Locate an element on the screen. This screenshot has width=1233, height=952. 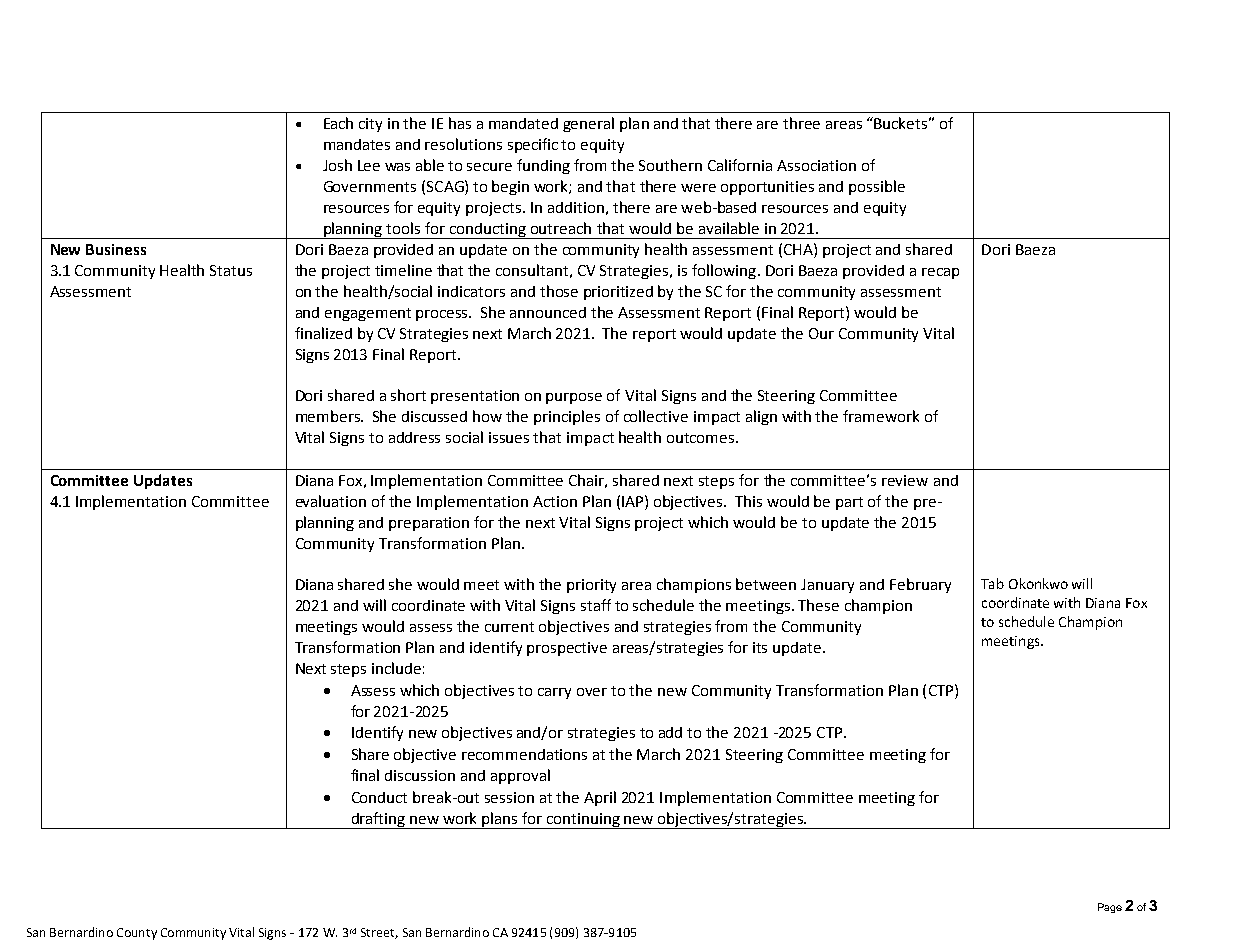
possible is located at coordinates (877, 187).
